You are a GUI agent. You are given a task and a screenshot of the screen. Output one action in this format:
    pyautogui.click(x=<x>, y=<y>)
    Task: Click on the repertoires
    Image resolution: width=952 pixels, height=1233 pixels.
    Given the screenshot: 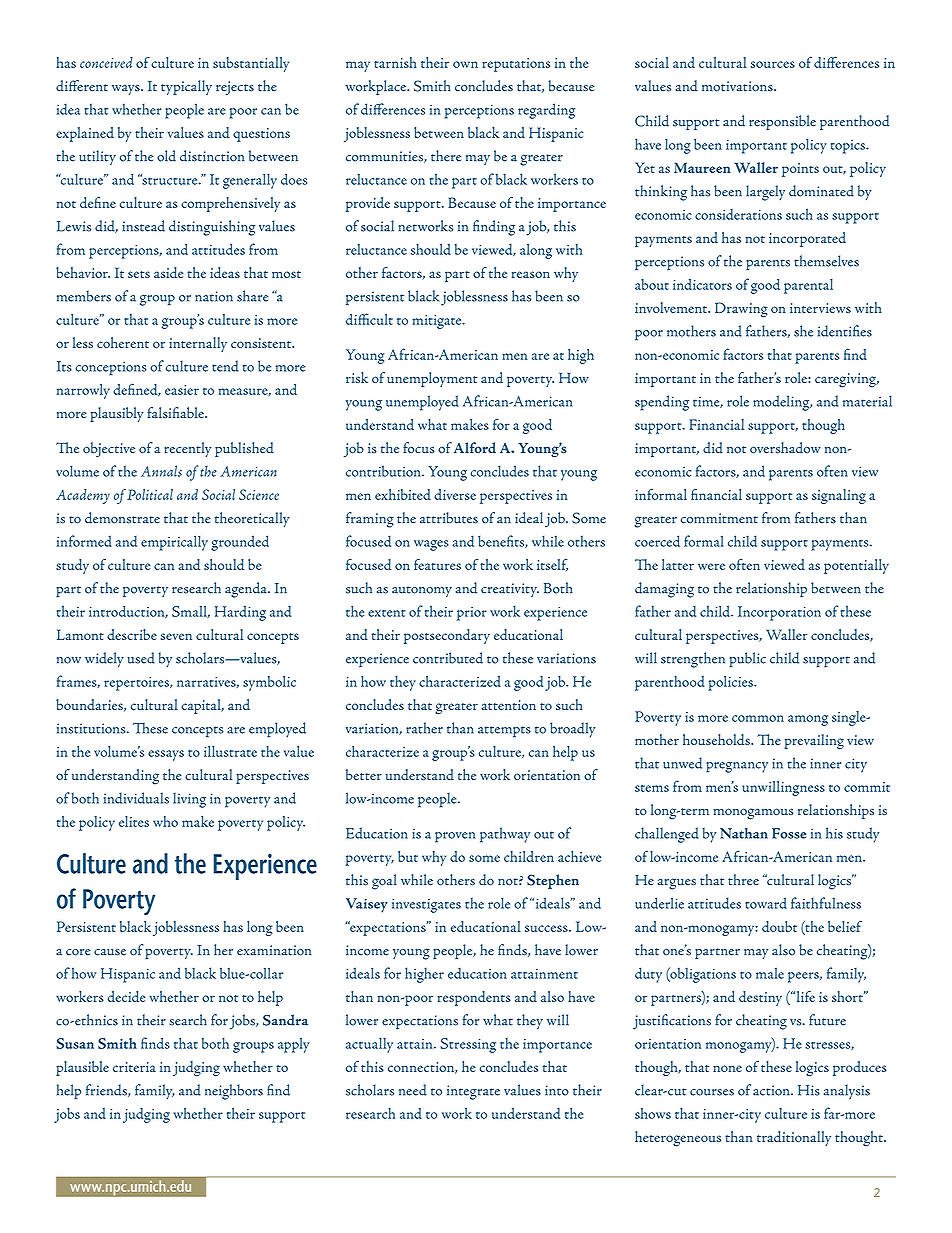 What is the action you would take?
    pyautogui.click(x=137, y=684)
